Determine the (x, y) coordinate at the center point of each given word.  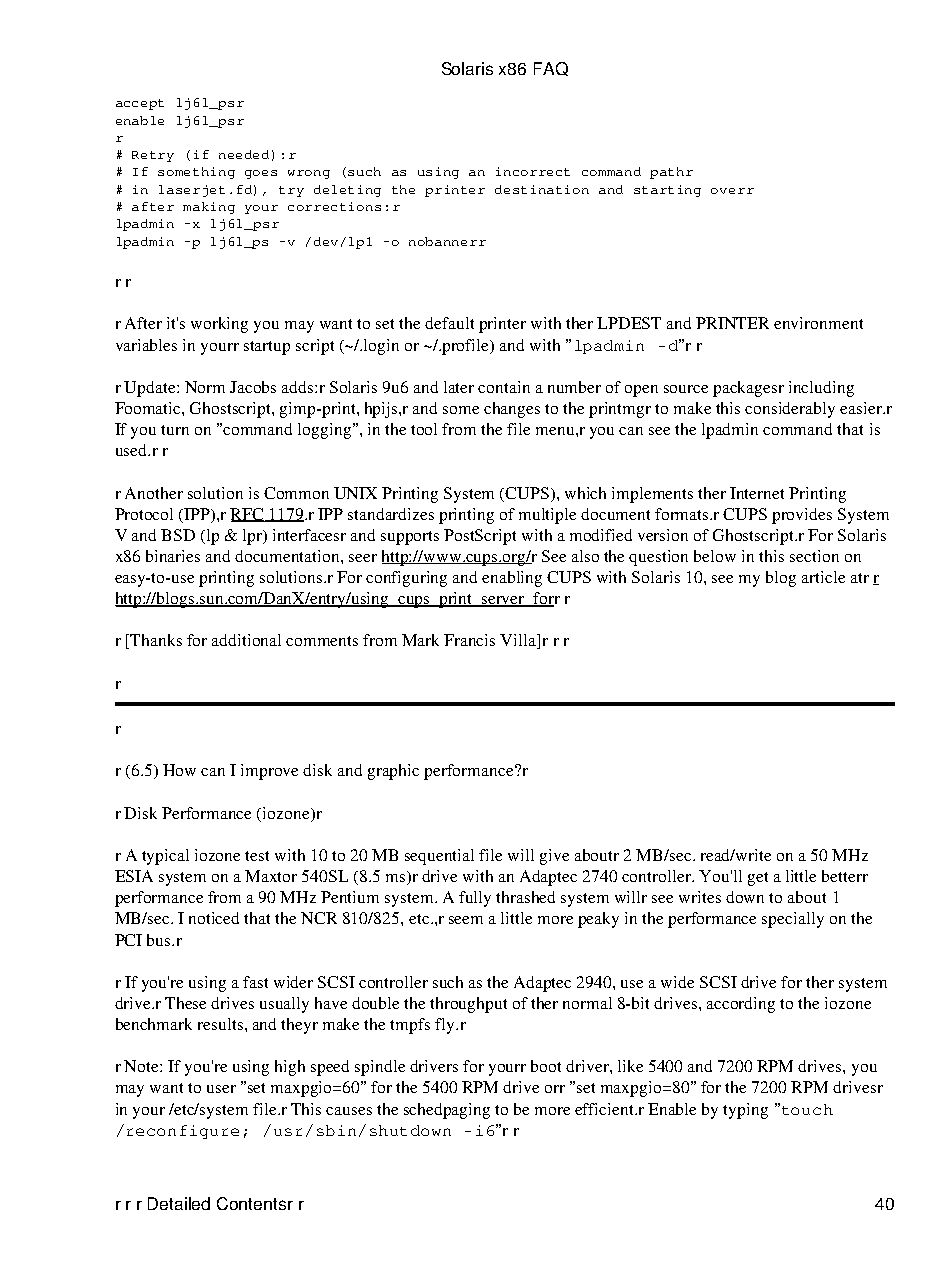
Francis (469, 640)
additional (246, 640)
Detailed (179, 1203)
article (823, 577)
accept (140, 104)
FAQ (551, 69)
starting (667, 191)
